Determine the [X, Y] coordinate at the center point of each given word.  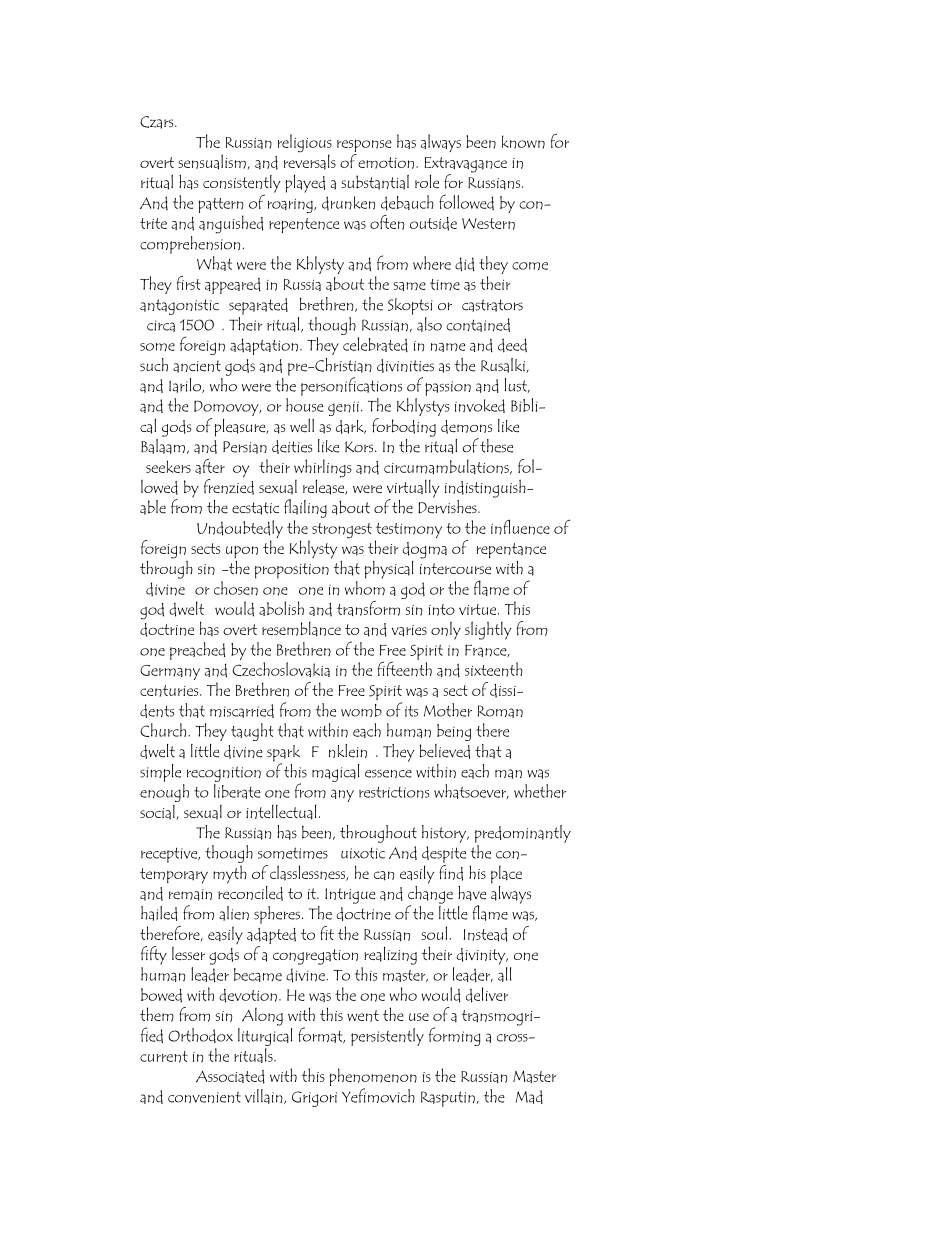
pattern [221, 205]
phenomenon [373, 1078]
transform [370, 607]
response [364, 147]
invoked [480, 406]
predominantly [523, 834]
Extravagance [465, 166]
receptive [170, 855]
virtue [479, 609]
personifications [351, 386]
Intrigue [350, 896]
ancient [197, 366]
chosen [236, 588]
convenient [204, 1097]
